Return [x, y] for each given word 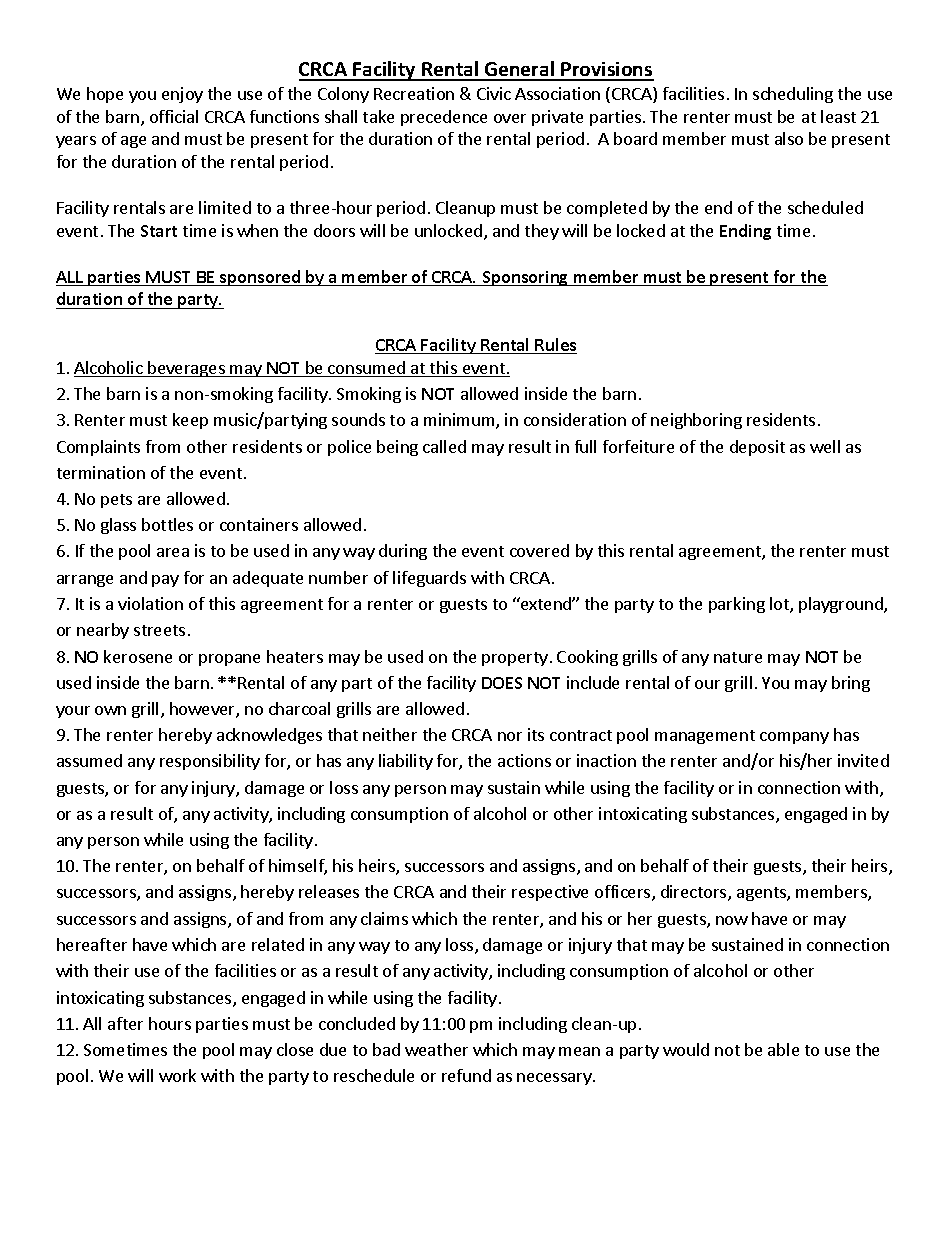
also [789, 138]
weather [436, 1049]
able [783, 1049]
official [174, 116]
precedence [444, 118]
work [177, 1075]
